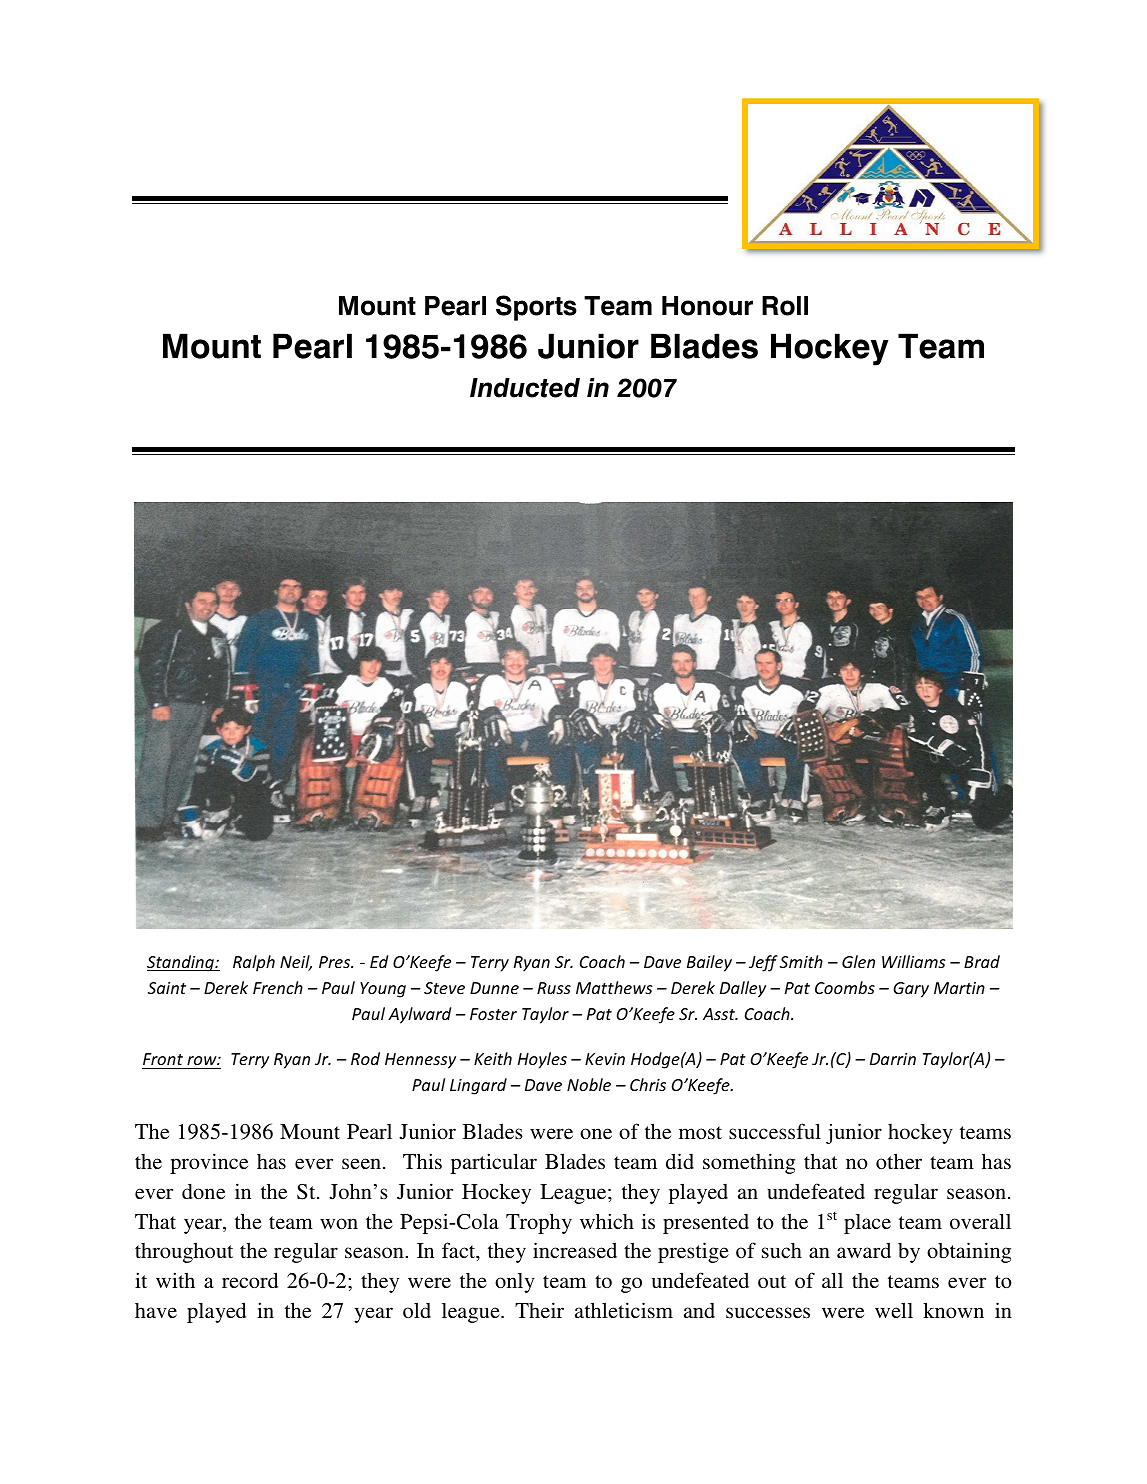 The height and width of the document is (1484, 1147). Describe the element at coordinates (254, 963) in the document. I see `Ralph` at that location.
